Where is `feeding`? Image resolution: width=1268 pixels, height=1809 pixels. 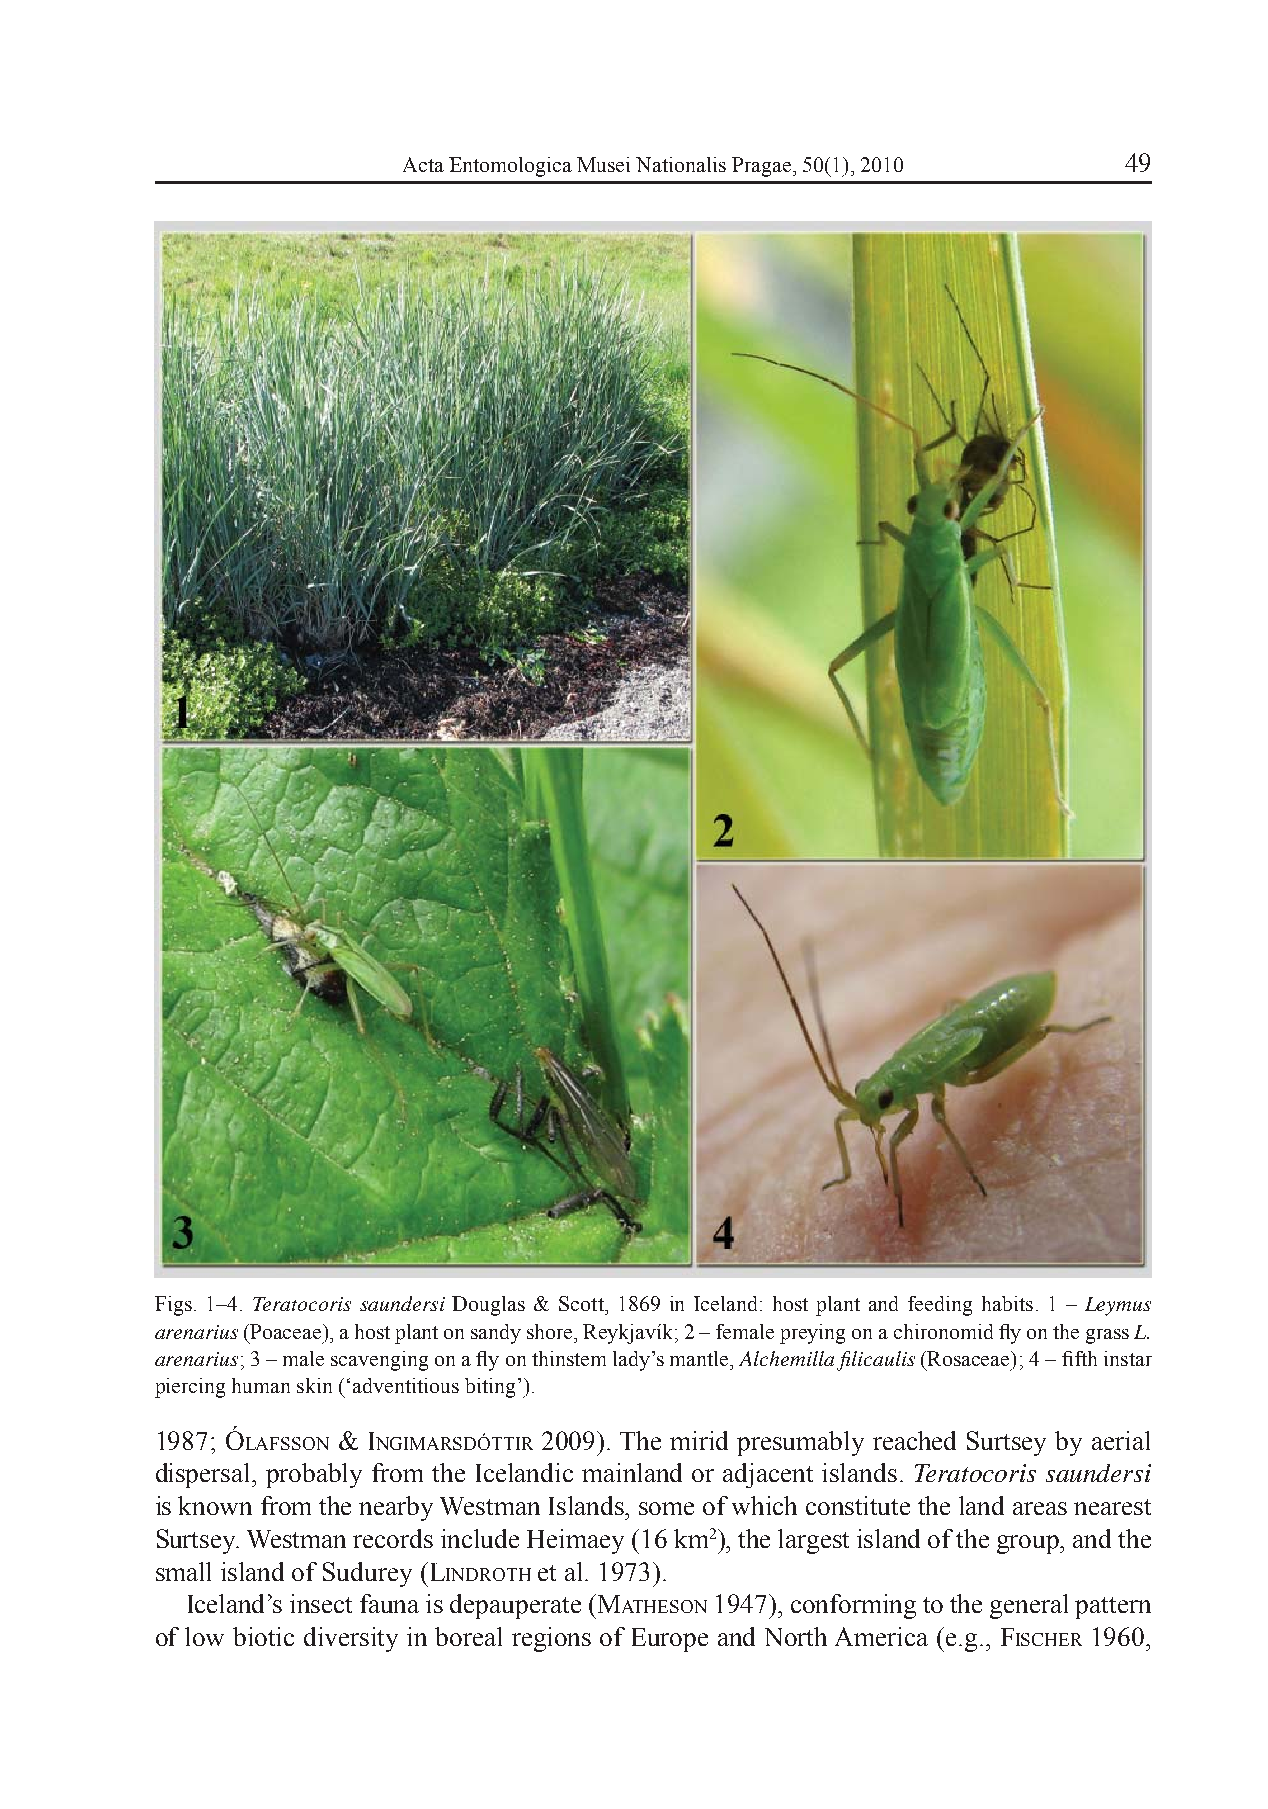
feeding is located at coordinates (940, 1306).
